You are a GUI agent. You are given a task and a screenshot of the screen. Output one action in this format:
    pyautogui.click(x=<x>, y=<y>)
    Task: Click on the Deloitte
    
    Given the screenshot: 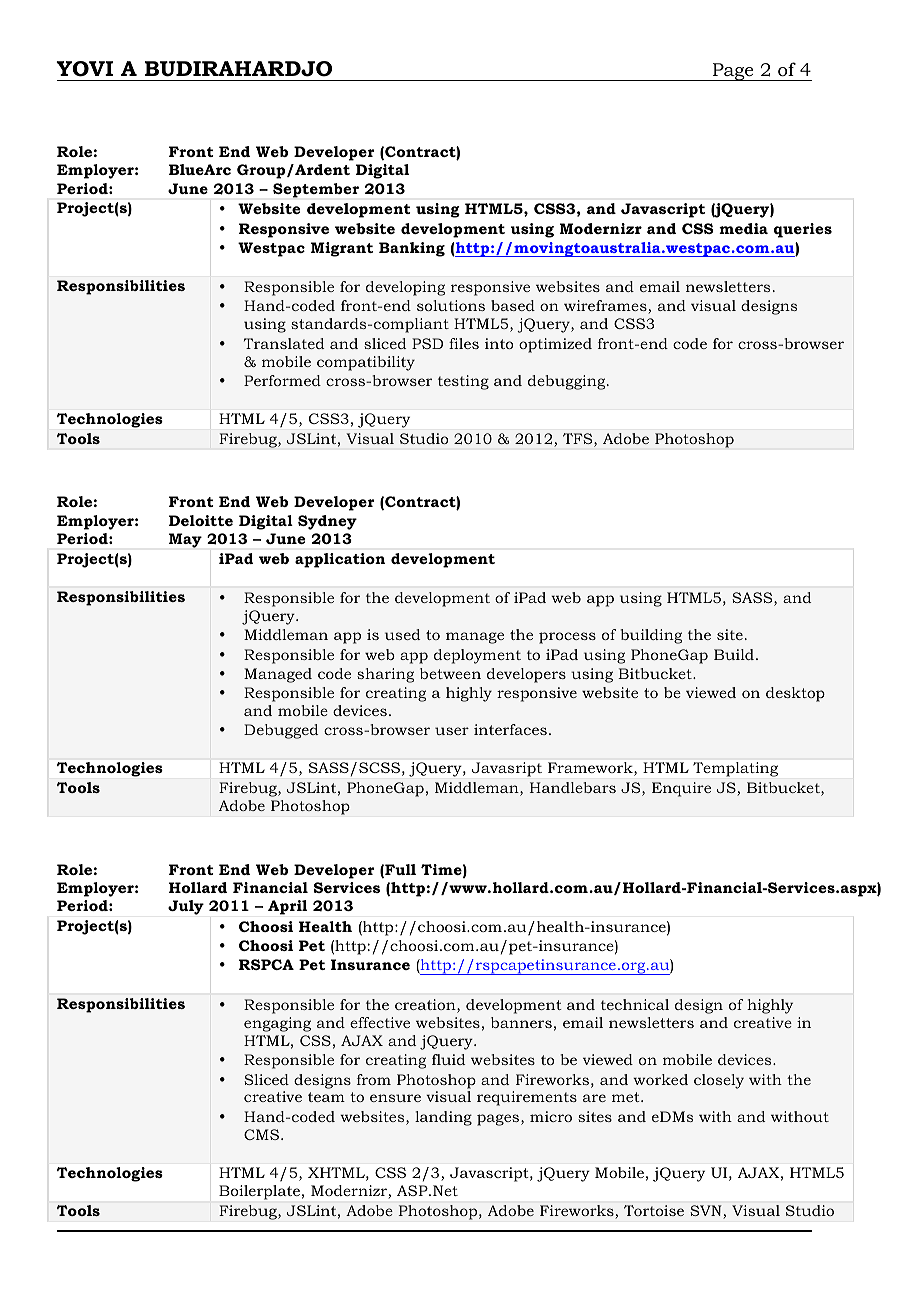 What is the action you would take?
    pyautogui.click(x=201, y=520)
